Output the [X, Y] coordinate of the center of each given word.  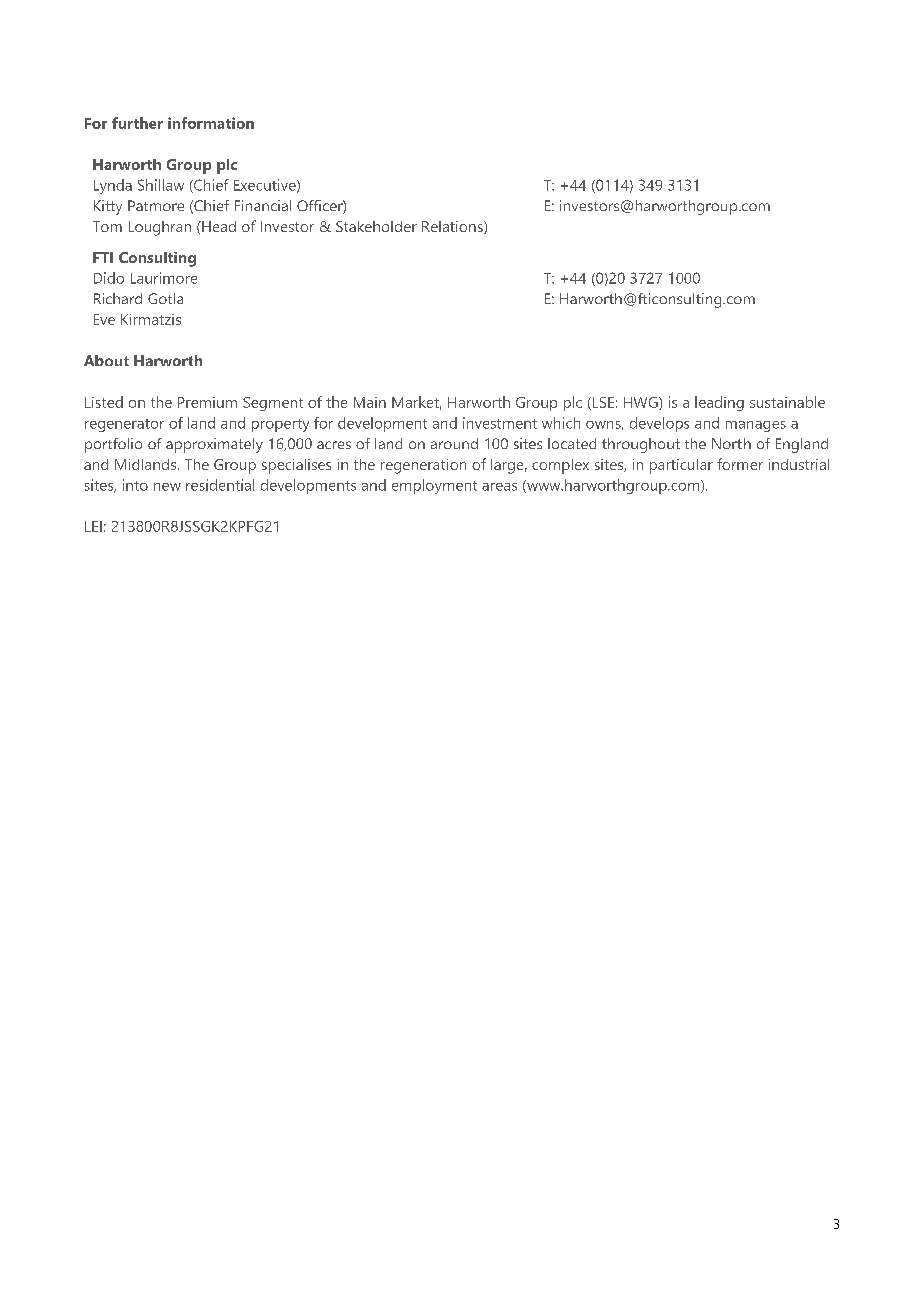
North [731, 443]
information [211, 123]
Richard [118, 298]
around [454, 443]
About [106, 360]
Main [370, 402]
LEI [93, 526]
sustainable [787, 402]
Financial [263, 205]
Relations [453, 227]
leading [719, 403]
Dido [109, 278]
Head [218, 226]
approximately [214, 445]
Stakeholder [376, 226]
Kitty [108, 207]
